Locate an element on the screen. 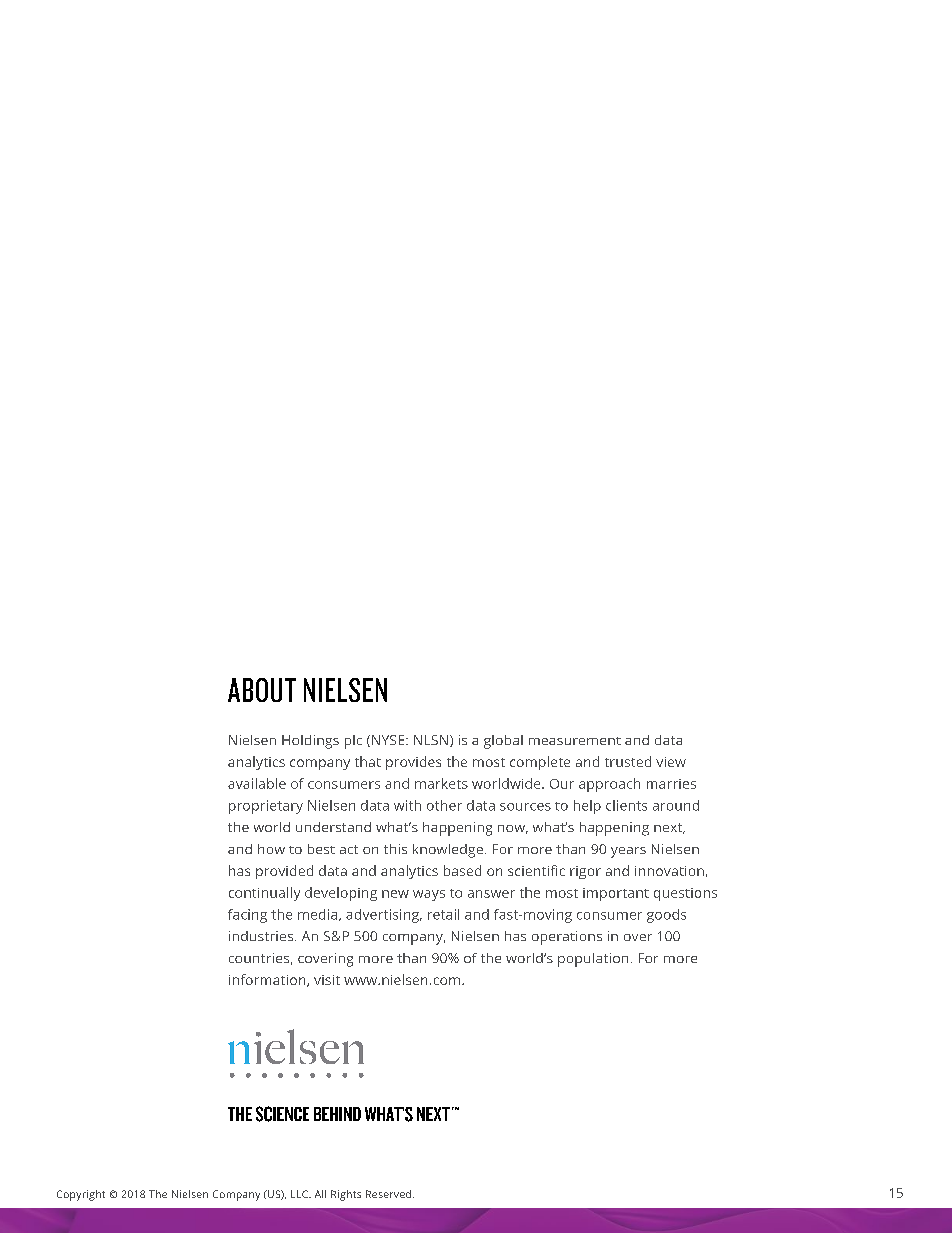 This screenshot has height=1233, width=952. population is located at coordinates (593, 960).
